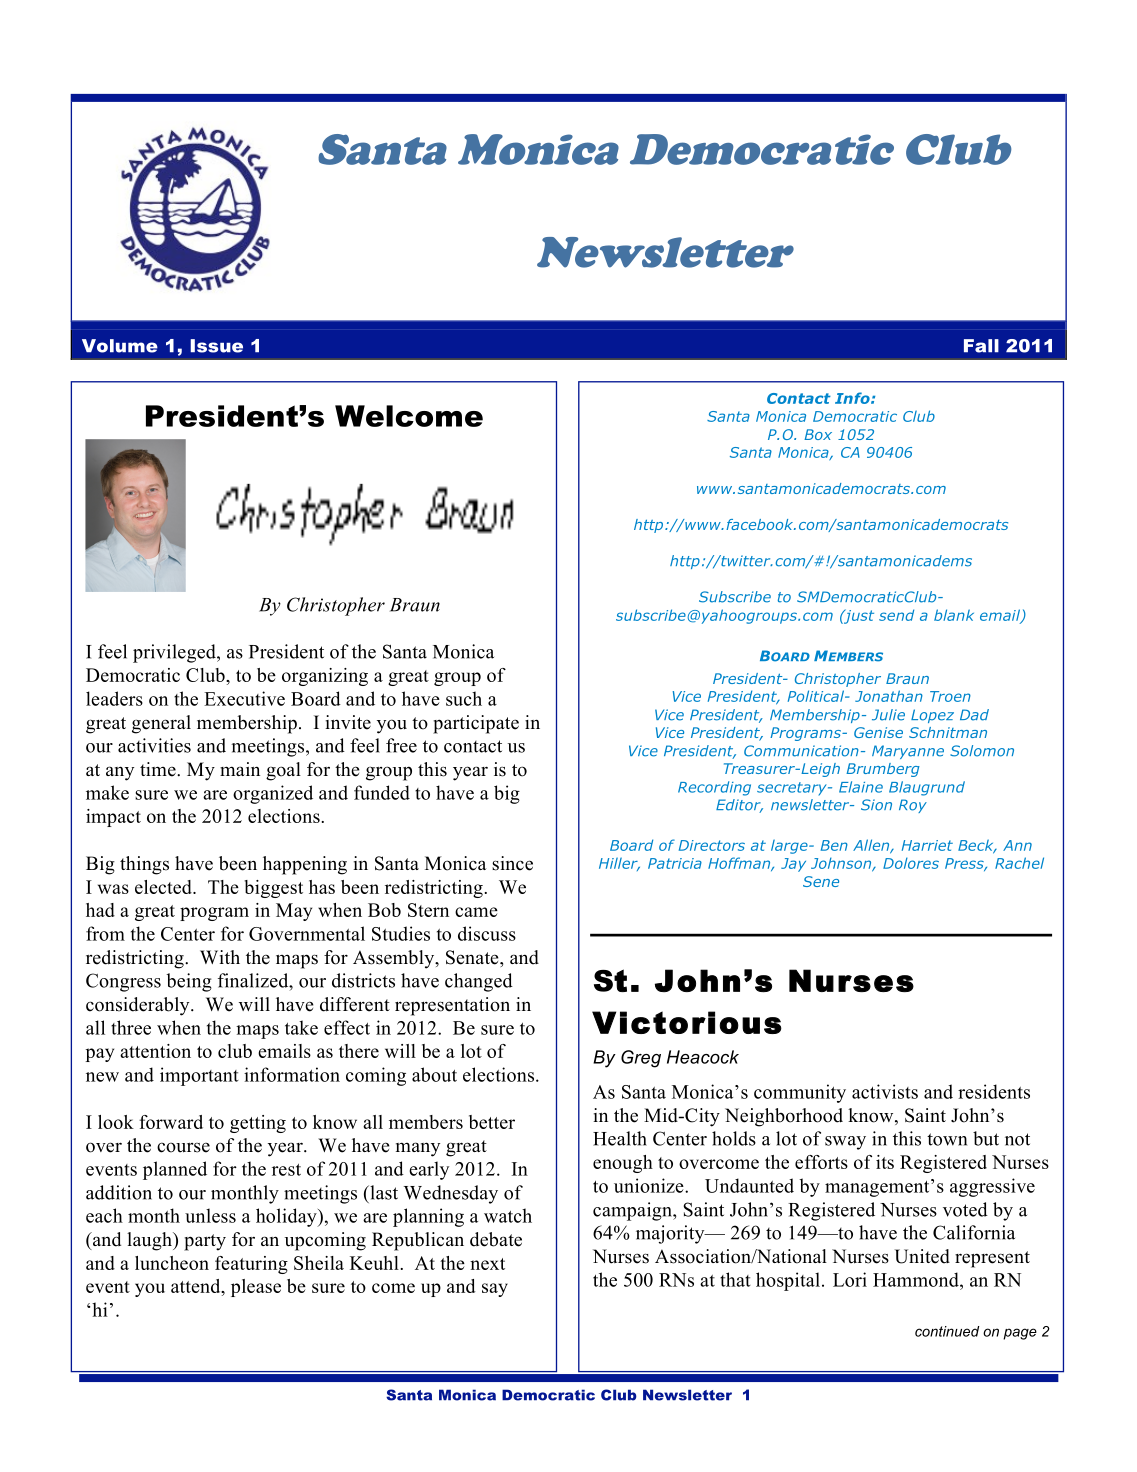 The width and height of the image is (1137, 1472). What do you see at coordinates (197, 1287) in the image?
I see `attend` at bounding box center [197, 1287].
